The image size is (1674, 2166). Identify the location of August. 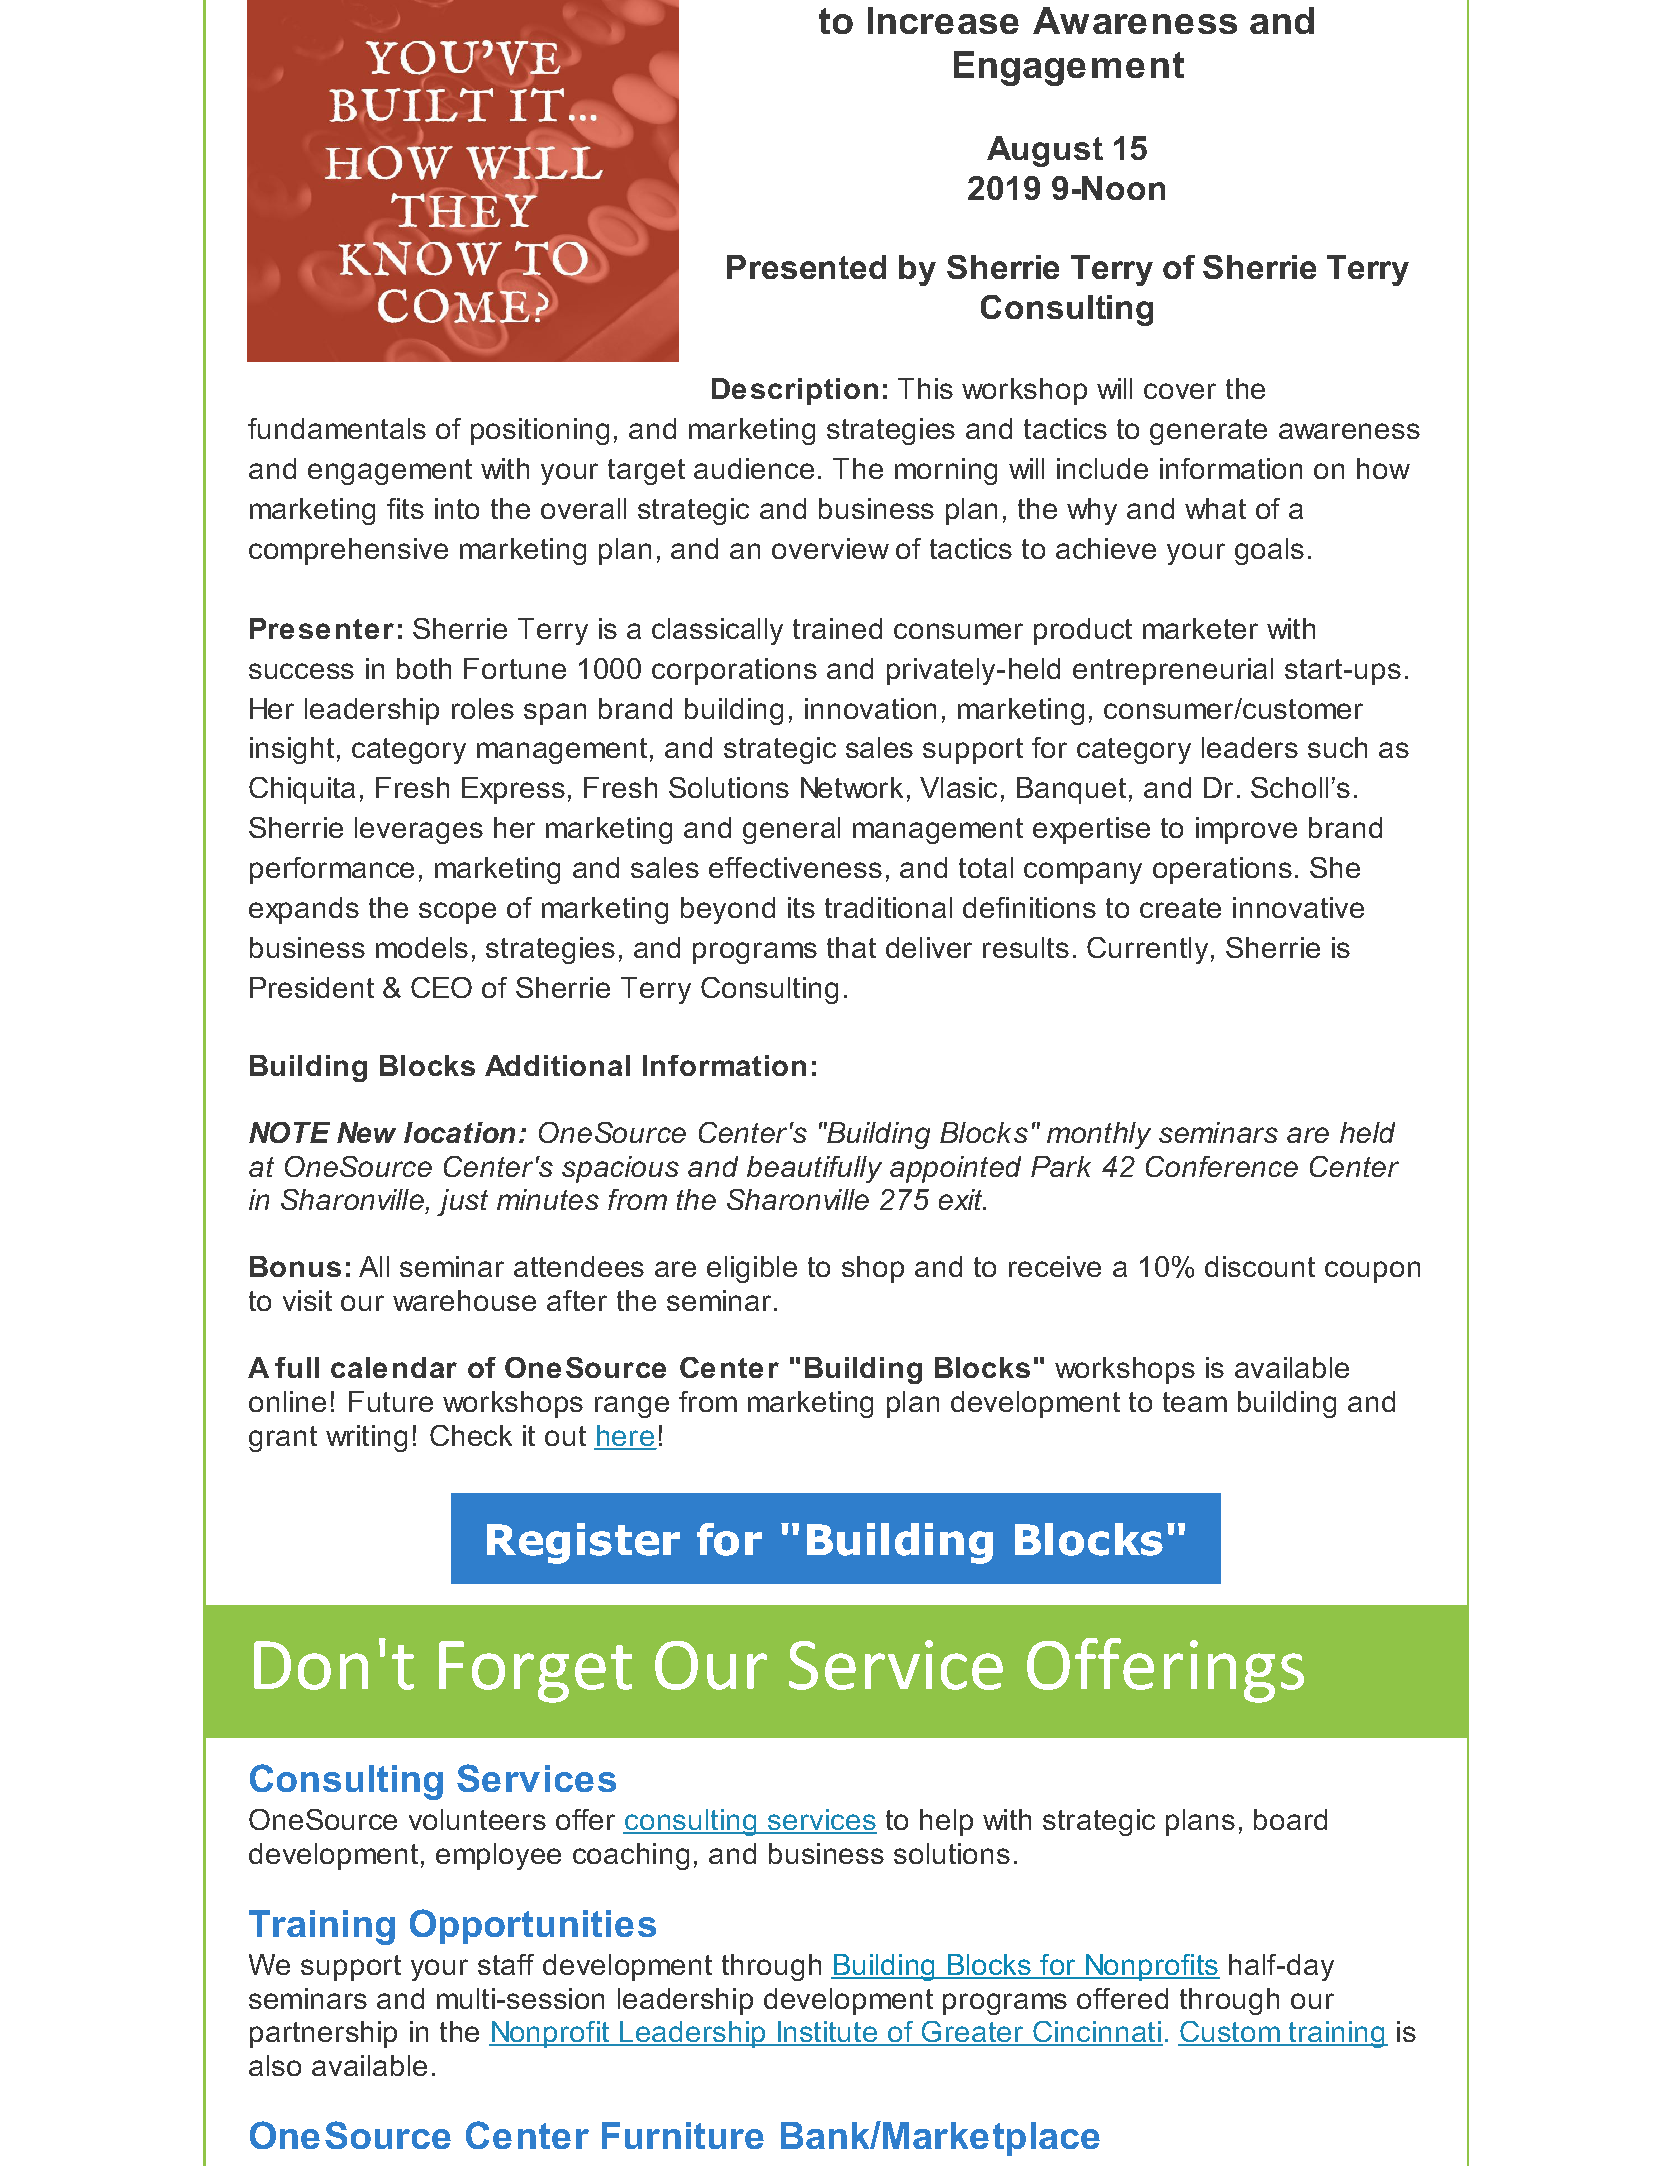
(1045, 151).
